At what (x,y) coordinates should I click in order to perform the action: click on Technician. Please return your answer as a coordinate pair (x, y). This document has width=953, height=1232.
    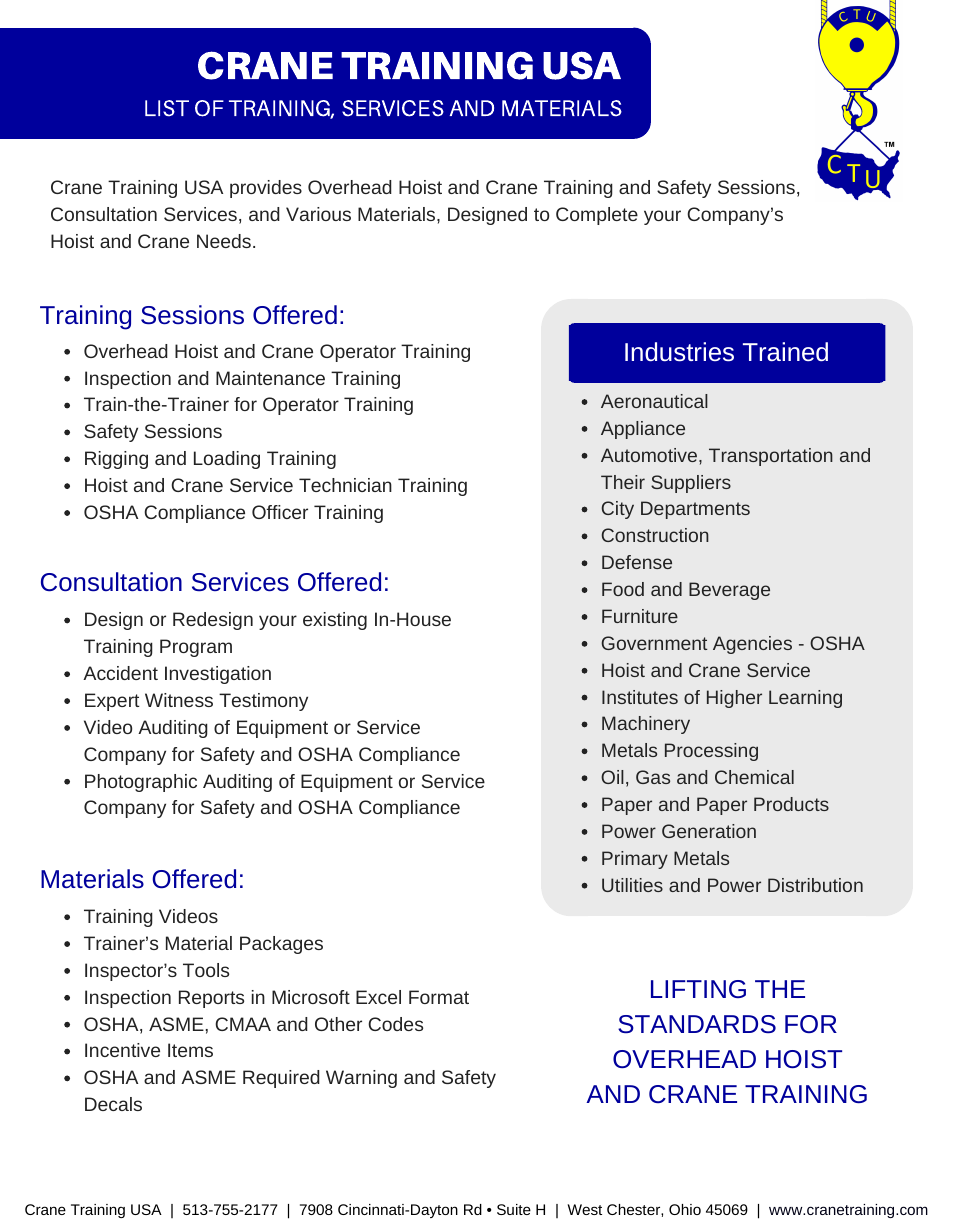
    Looking at the image, I should click on (345, 485).
